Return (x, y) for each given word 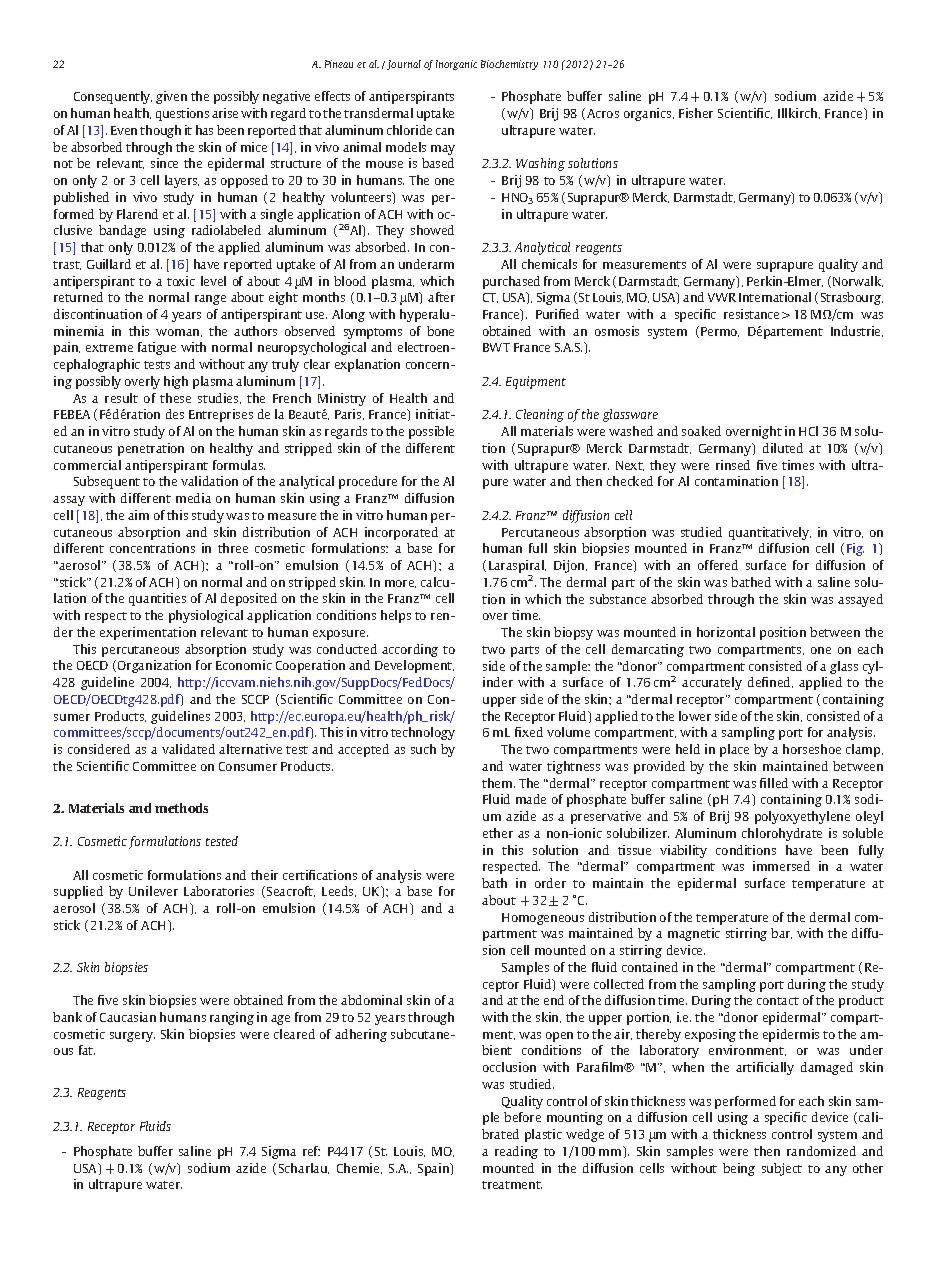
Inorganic (456, 65)
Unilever (153, 891)
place (734, 750)
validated (188, 749)
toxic (181, 281)
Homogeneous (543, 919)
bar (781, 933)
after (441, 297)
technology (423, 733)
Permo (720, 332)
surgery (132, 1037)
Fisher (696, 113)
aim (138, 515)
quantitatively (770, 533)
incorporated (401, 533)
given (171, 97)
